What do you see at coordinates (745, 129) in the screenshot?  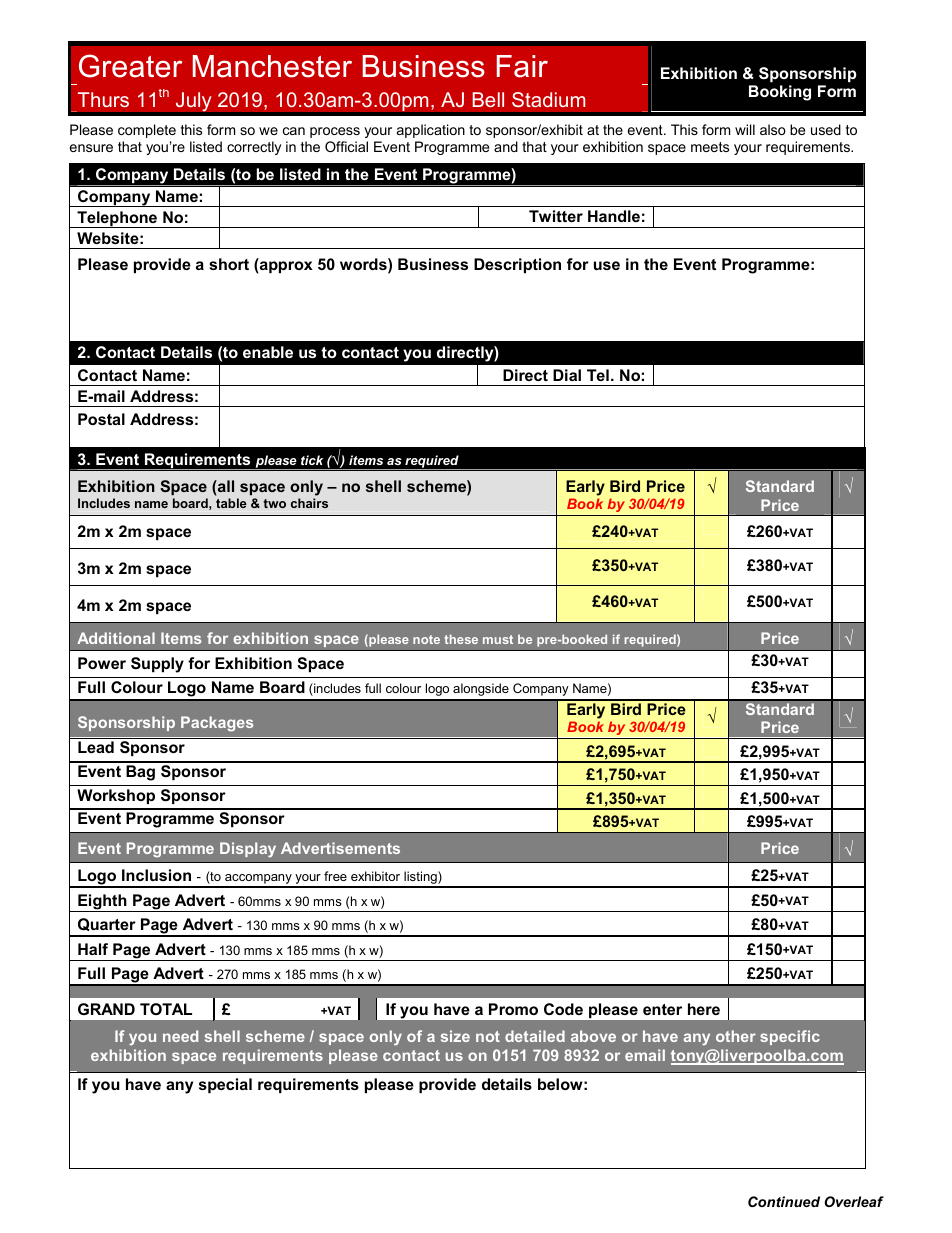 I see `will` at bounding box center [745, 129].
